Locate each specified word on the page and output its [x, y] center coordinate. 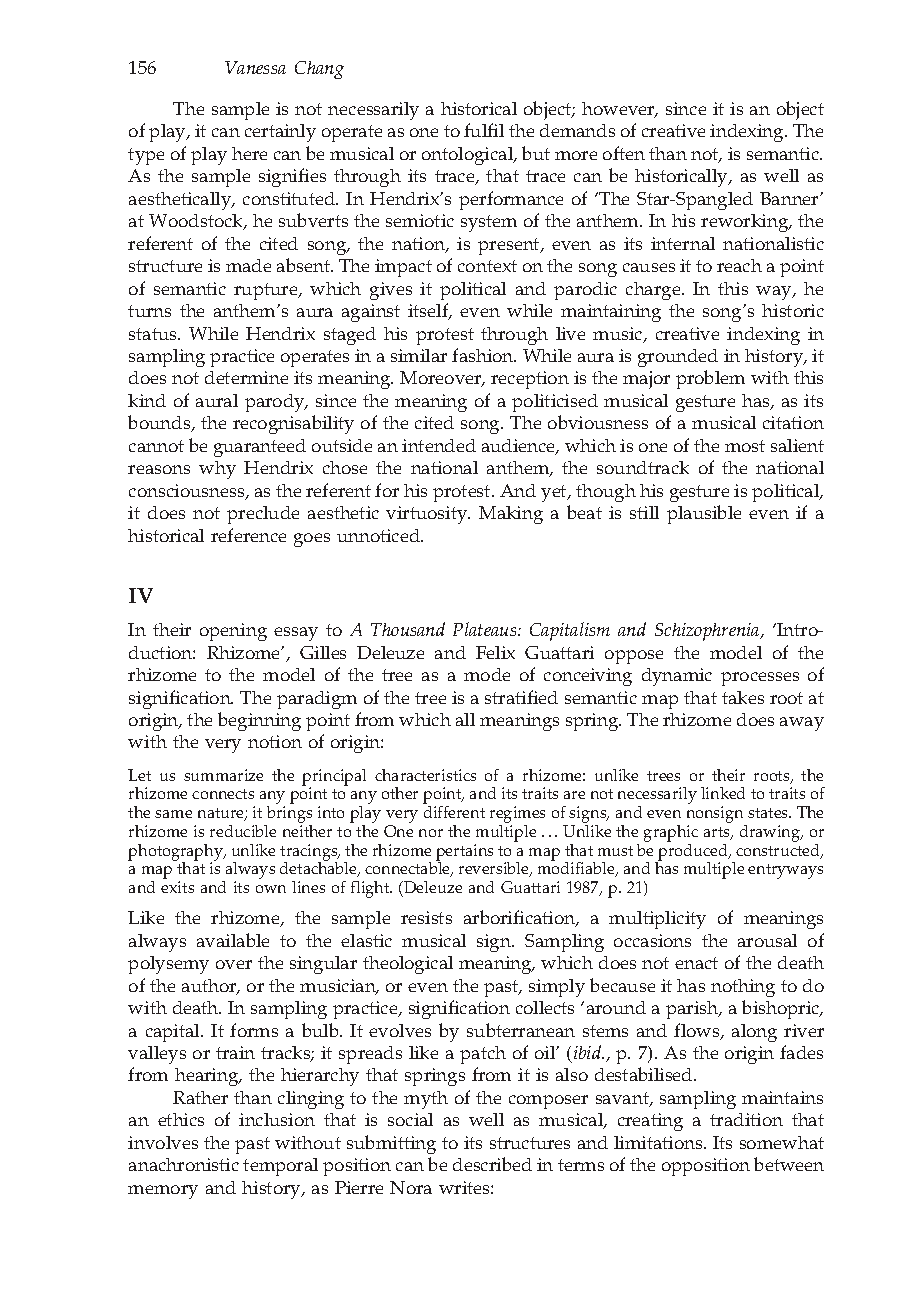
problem [710, 379]
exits [177, 887]
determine [246, 377]
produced [693, 852]
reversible [495, 869]
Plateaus [486, 629]
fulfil [484, 130]
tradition [746, 1119]
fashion [484, 355]
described [492, 1164]
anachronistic [184, 1164]
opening [233, 632]
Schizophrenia [708, 632]
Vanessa [255, 67]
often [624, 153]
